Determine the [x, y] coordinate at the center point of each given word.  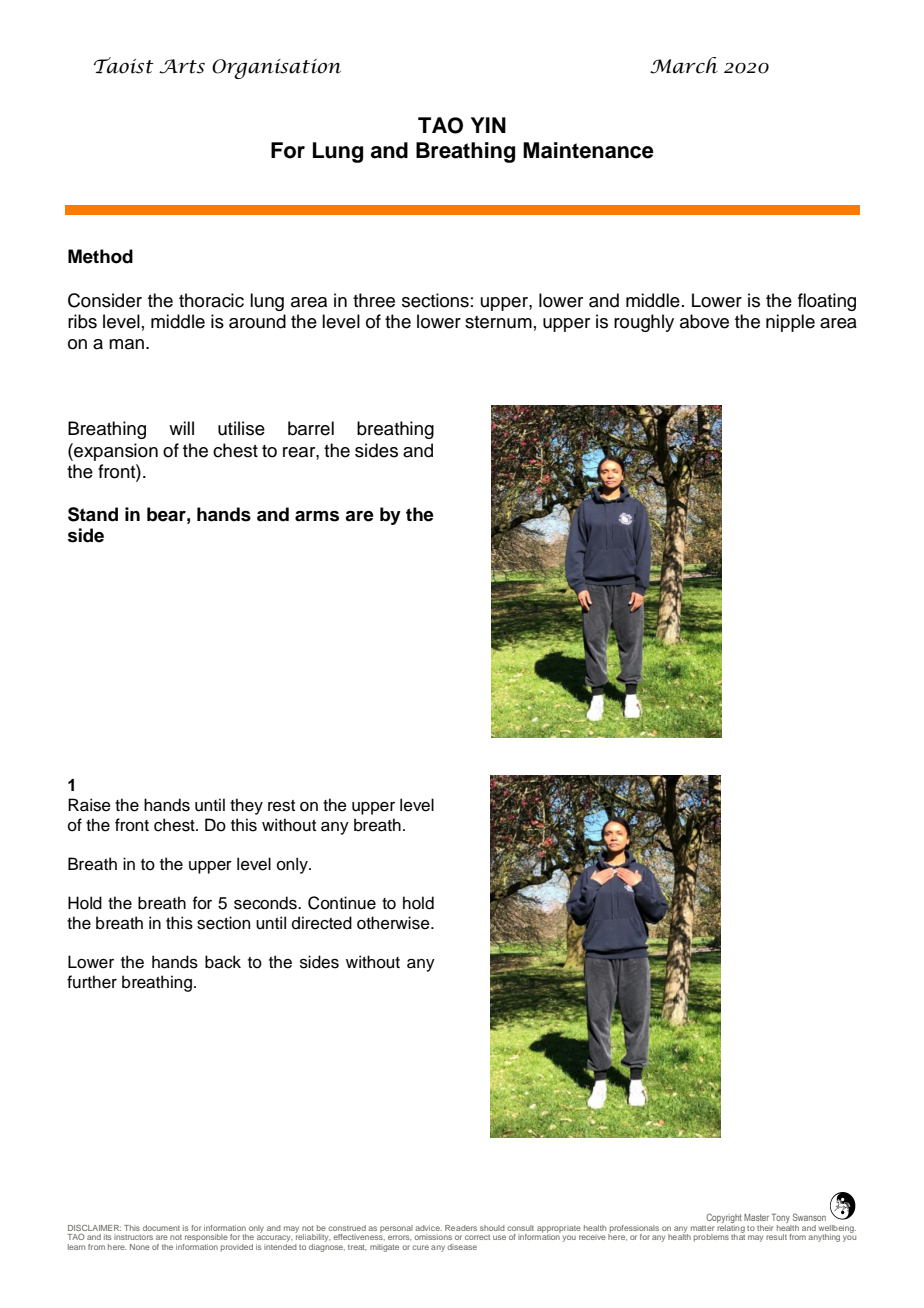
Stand [93, 514]
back [223, 962]
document [161, 1228]
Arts [182, 66]
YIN [488, 125]
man [126, 344]
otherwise [394, 923]
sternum [498, 322]
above [704, 321]
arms [317, 516]
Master [756, 1217]
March [684, 65]
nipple [790, 323]
